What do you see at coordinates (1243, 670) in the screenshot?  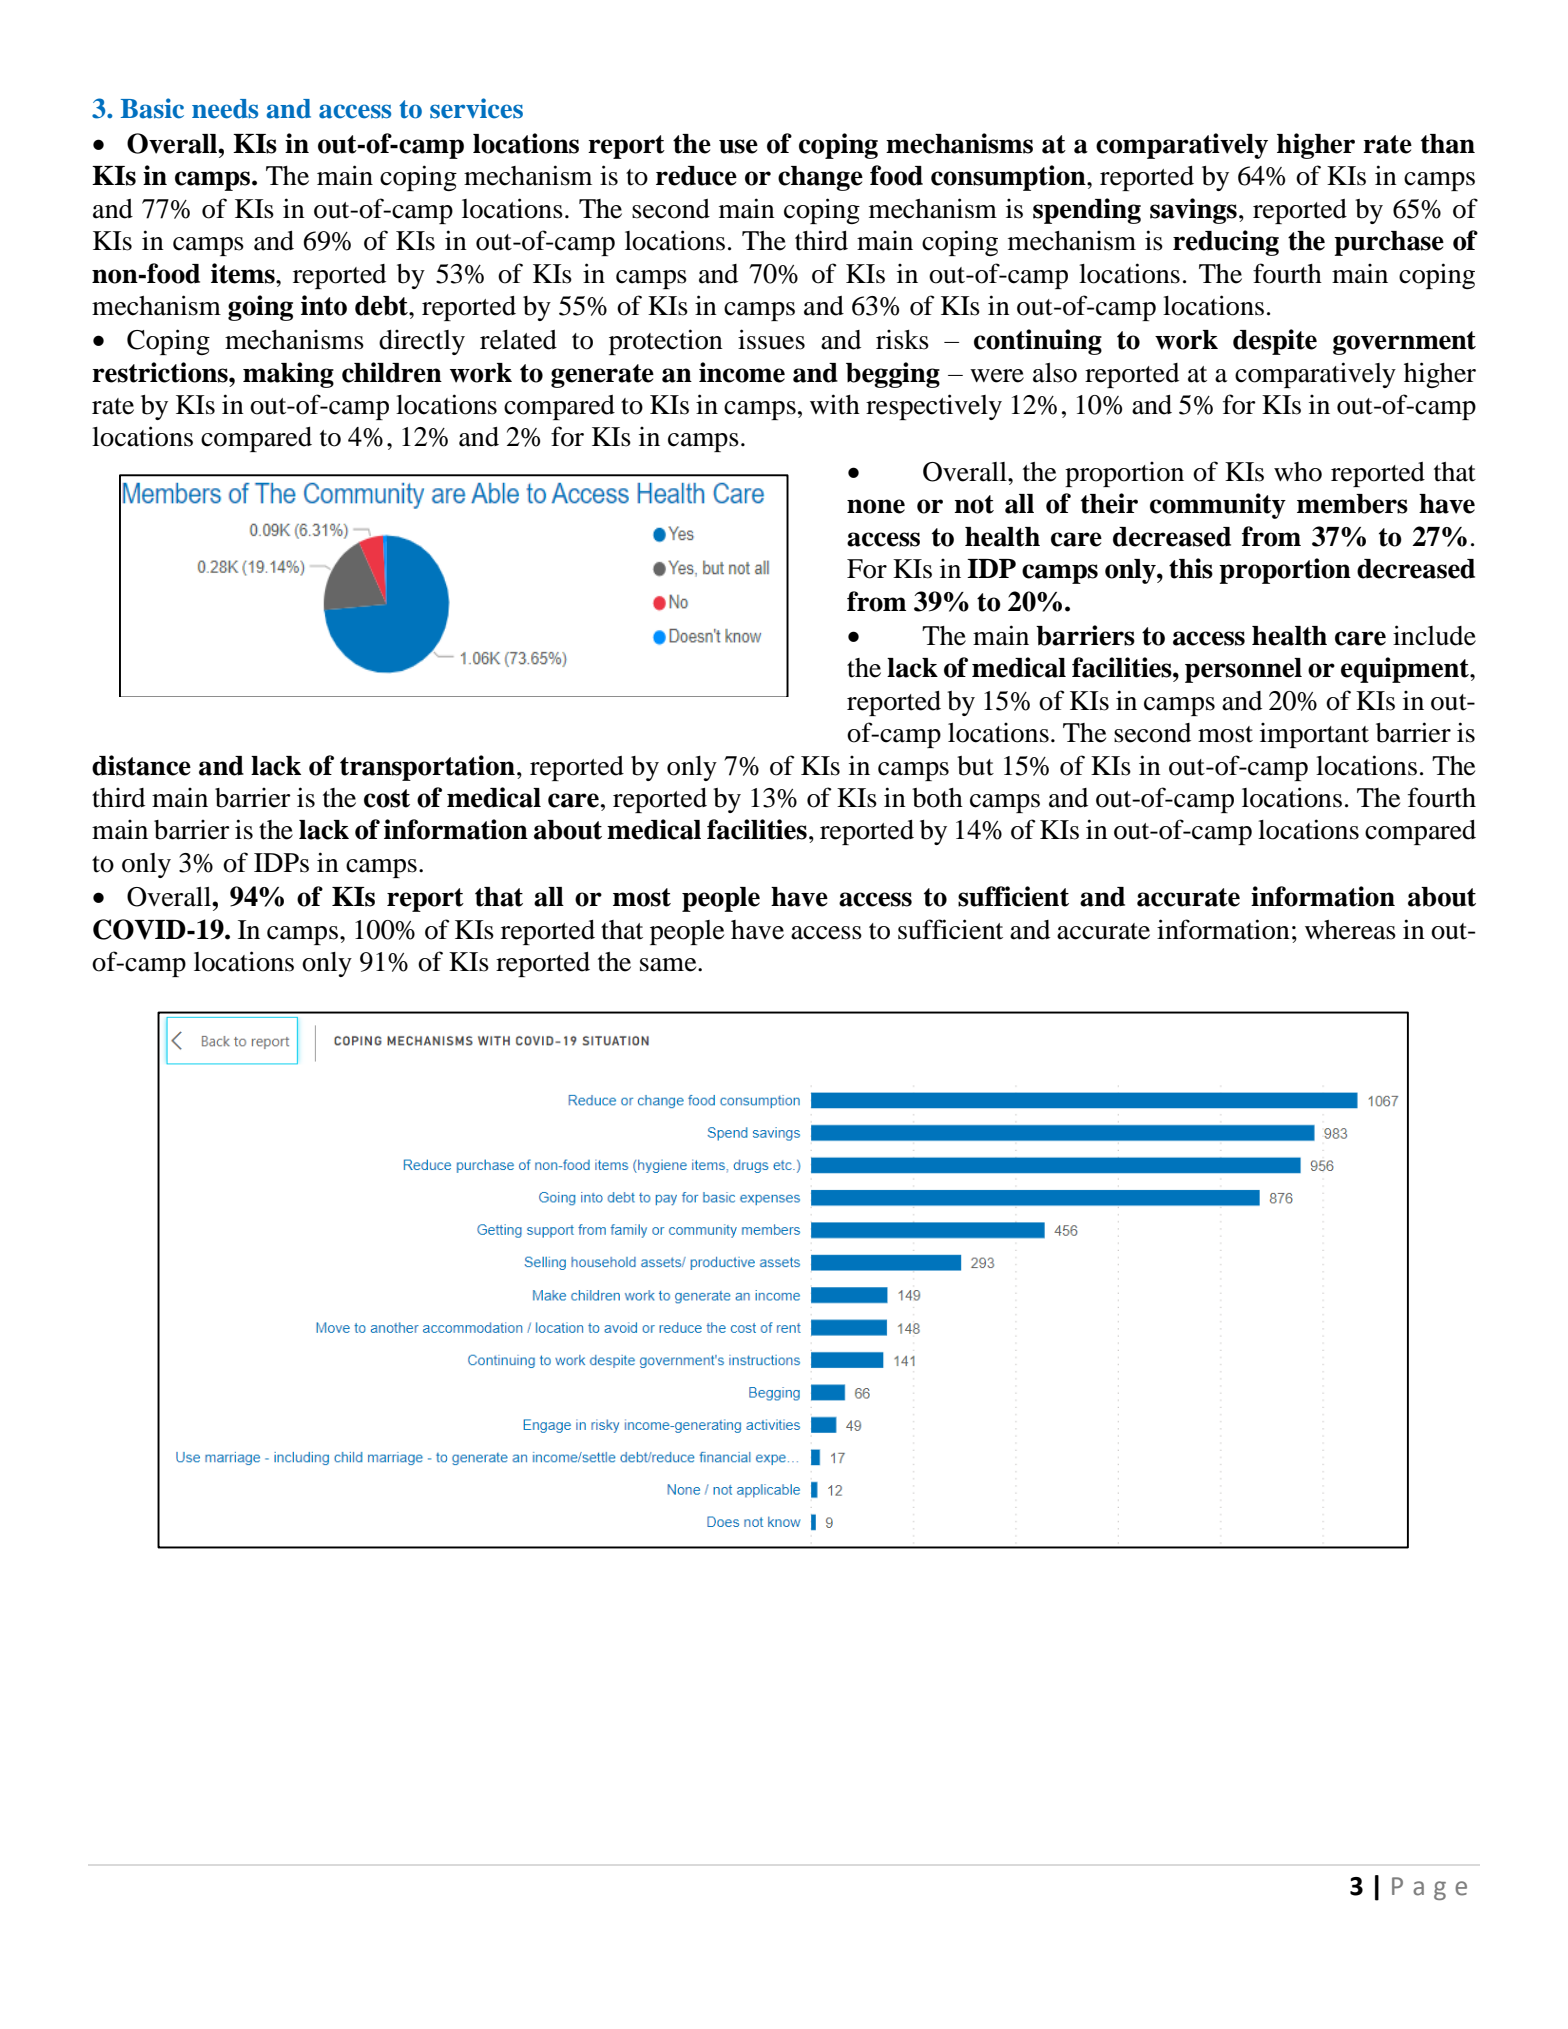 I see `personnel` at bounding box center [1243, 670].
